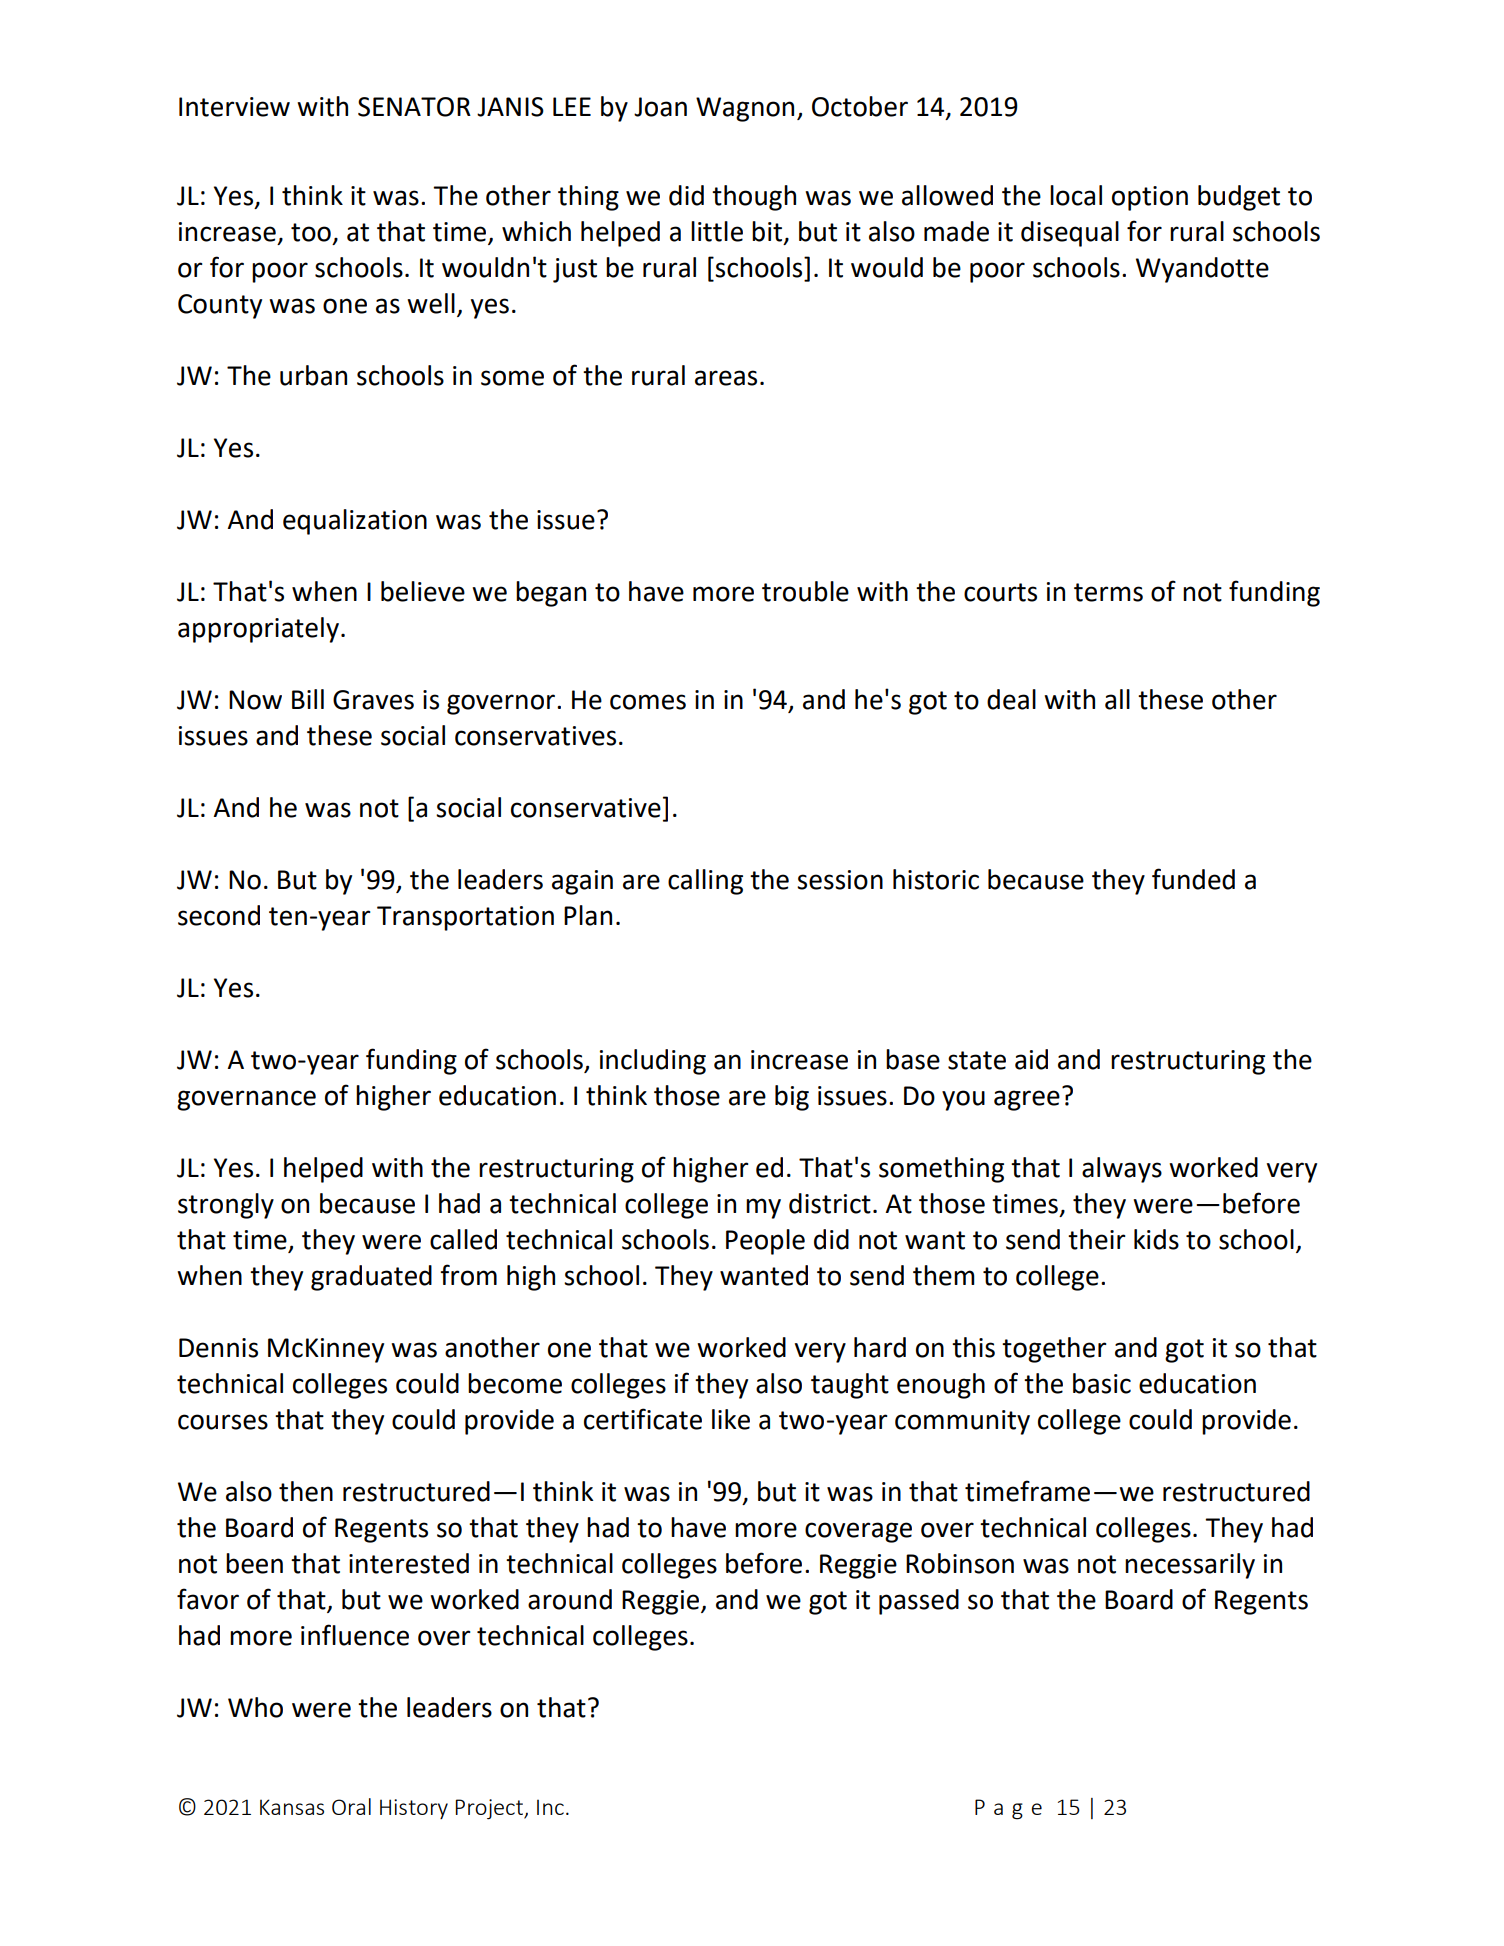  I want to click on local, so click(1076, 195).
